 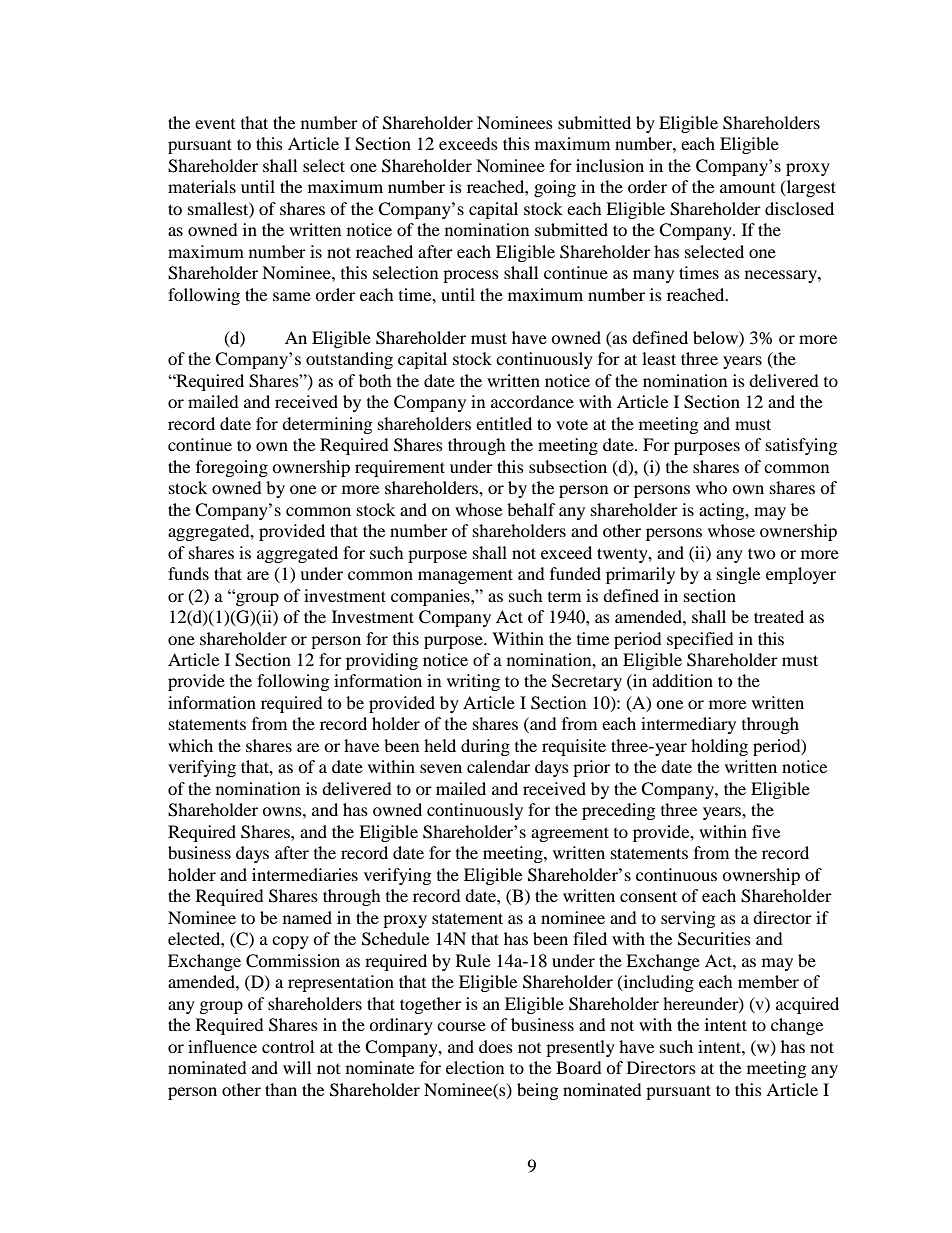 I want to click on same, so click(x=292, y=296).
